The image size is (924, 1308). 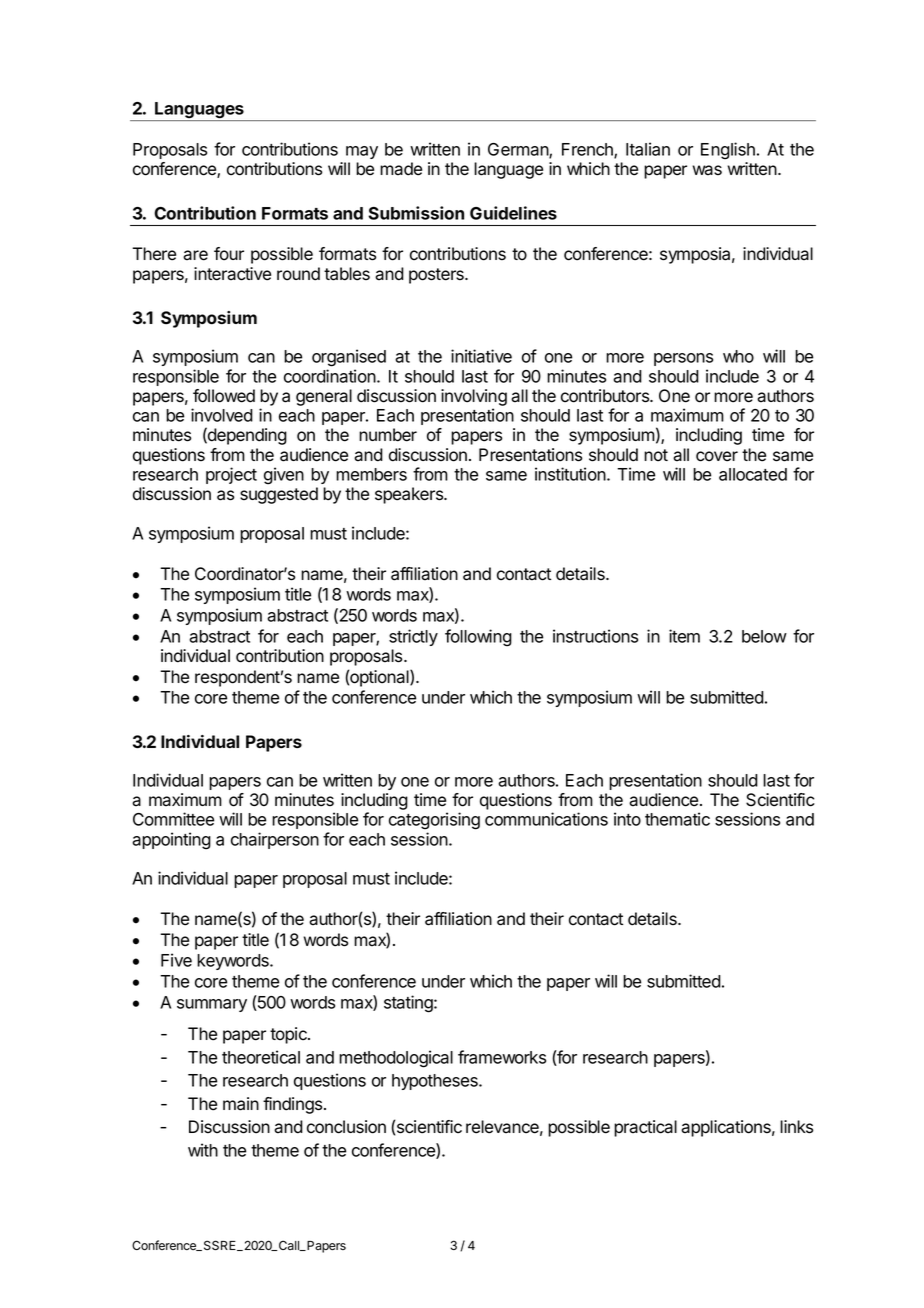 What do you see at coordinates (413, 637) in the page?
I see `strictly` at bounding box center [413, 637].
